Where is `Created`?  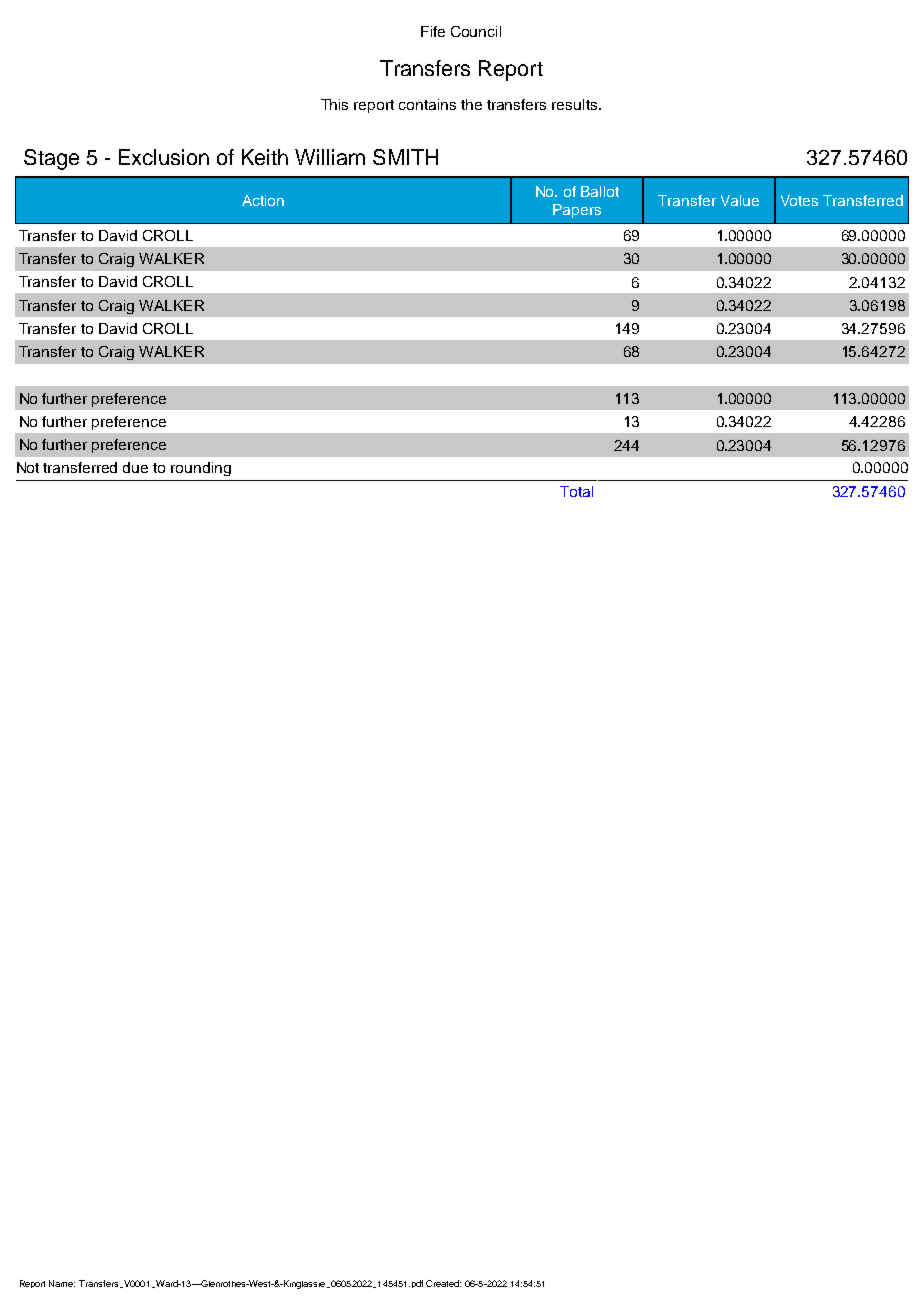
Created is located at coordinates (443, 1283).
